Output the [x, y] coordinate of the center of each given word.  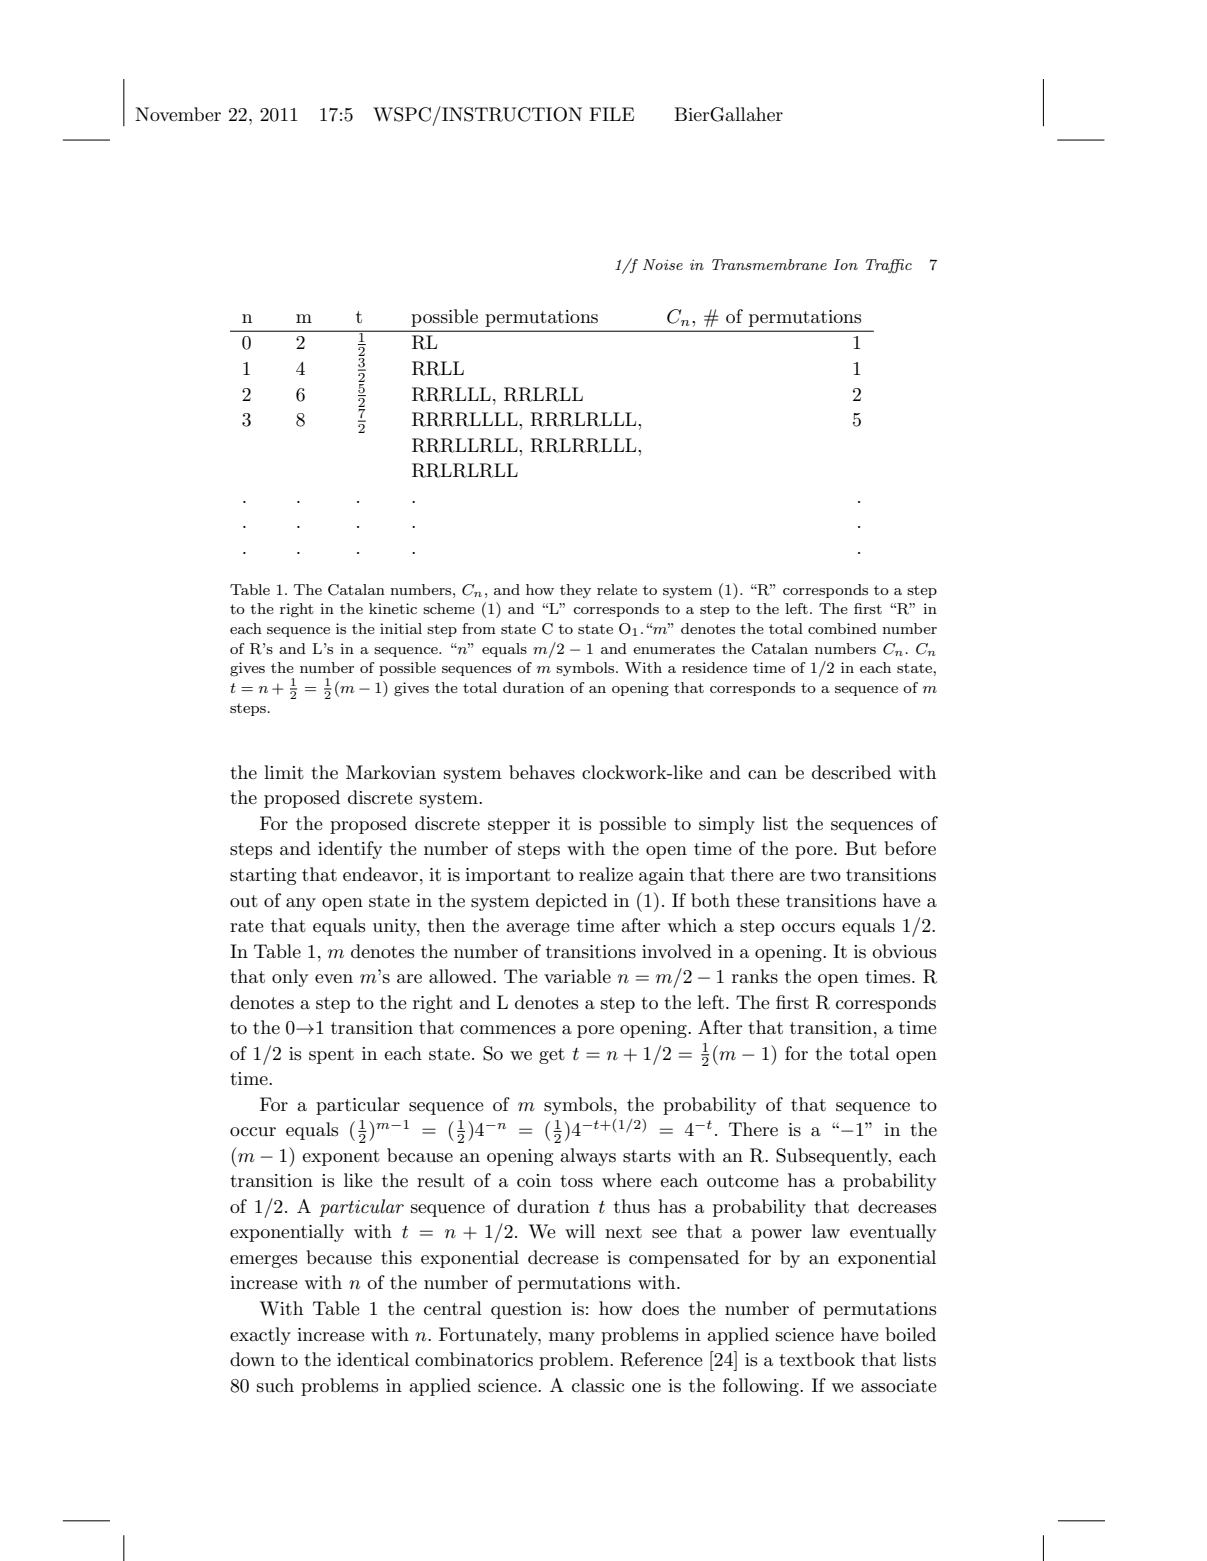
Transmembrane [769, 264]
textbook [817, 1359]
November [178, 114]
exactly [260, 1336]
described [851, 772]
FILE [611, 114]
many [572, 1338]
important [508, 876]
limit [284, 772]
